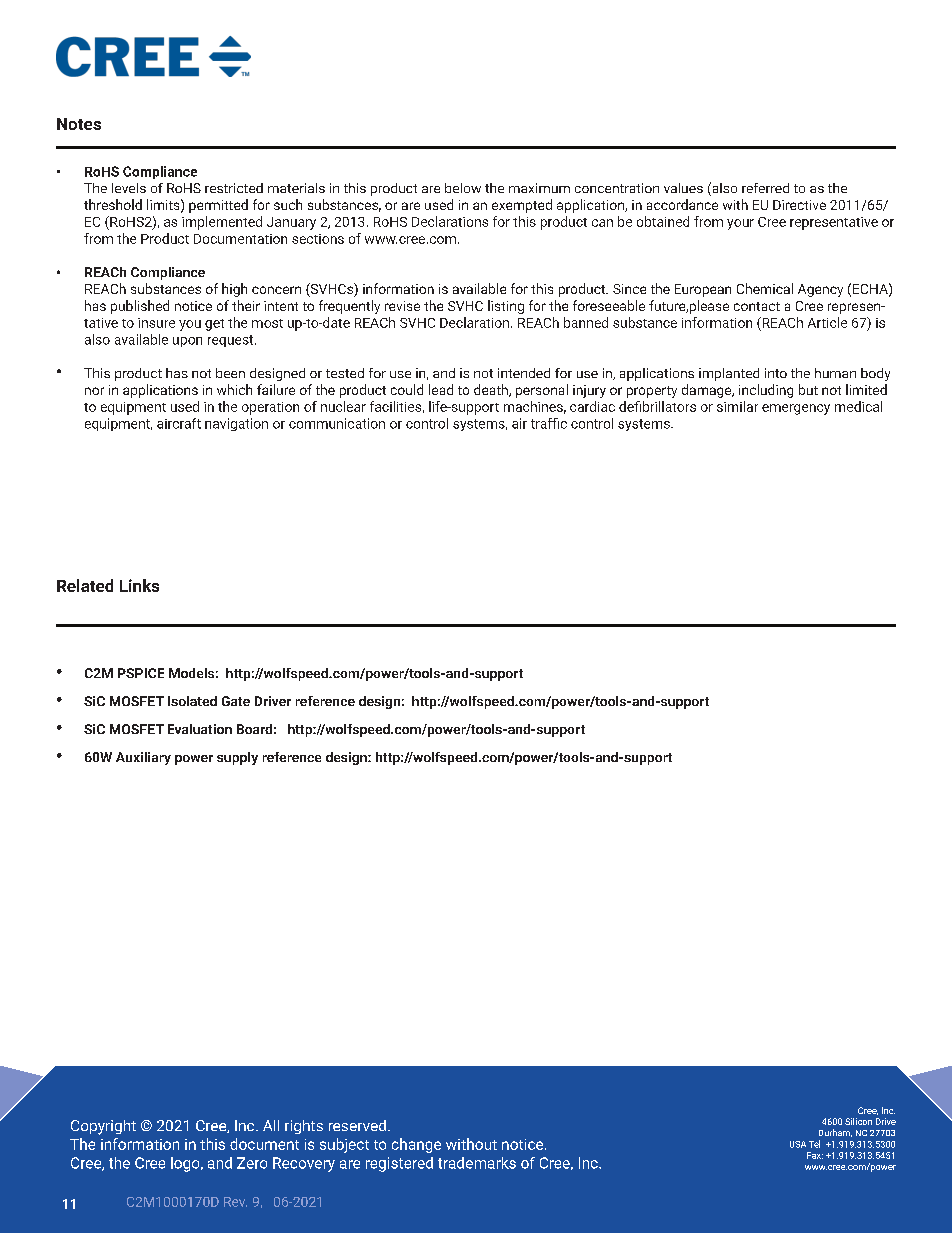  What do you see at coordinates (796, 409) in the page?
I see `emergency` at bounding box center [796, 409].
